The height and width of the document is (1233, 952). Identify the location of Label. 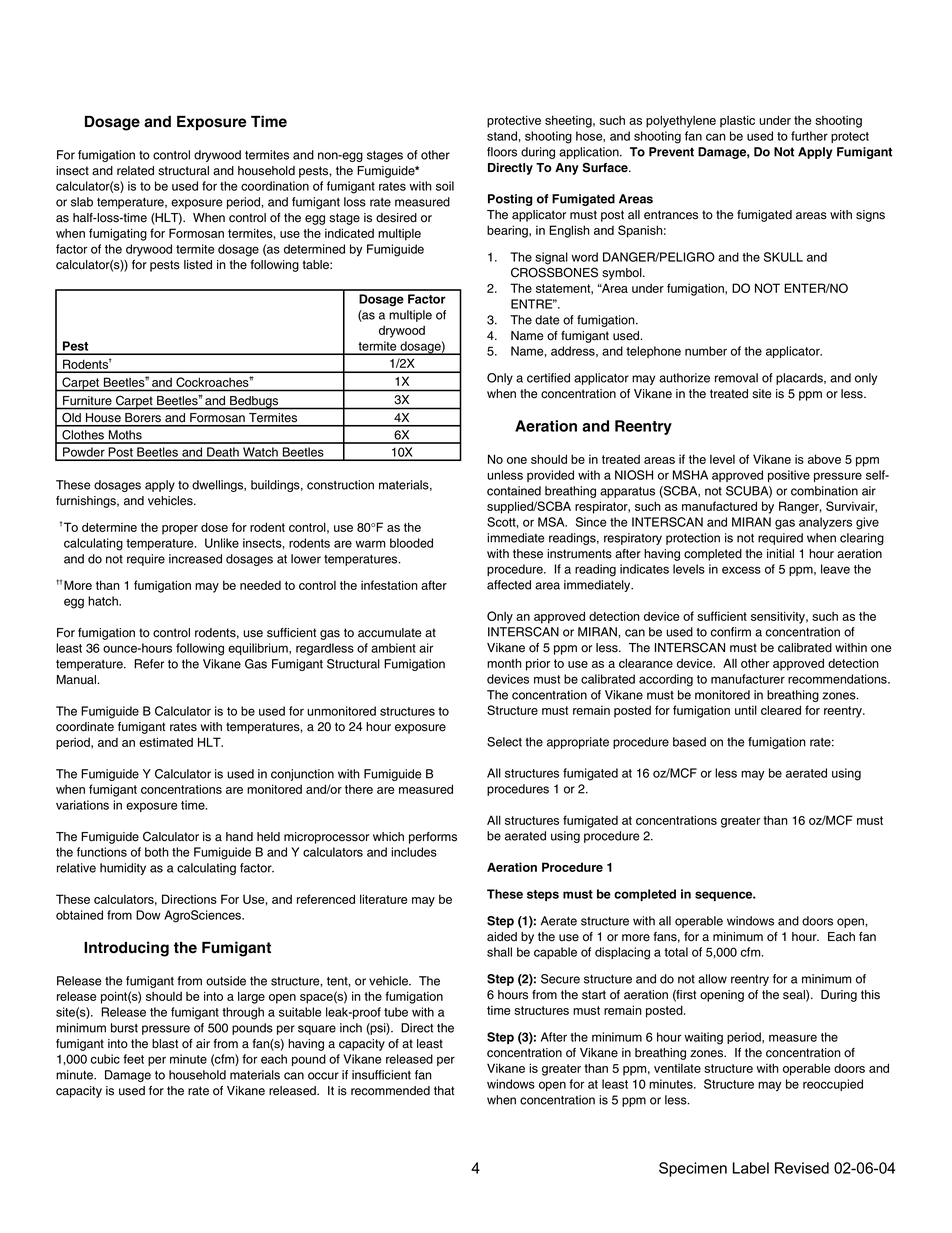
(751, 1168).
